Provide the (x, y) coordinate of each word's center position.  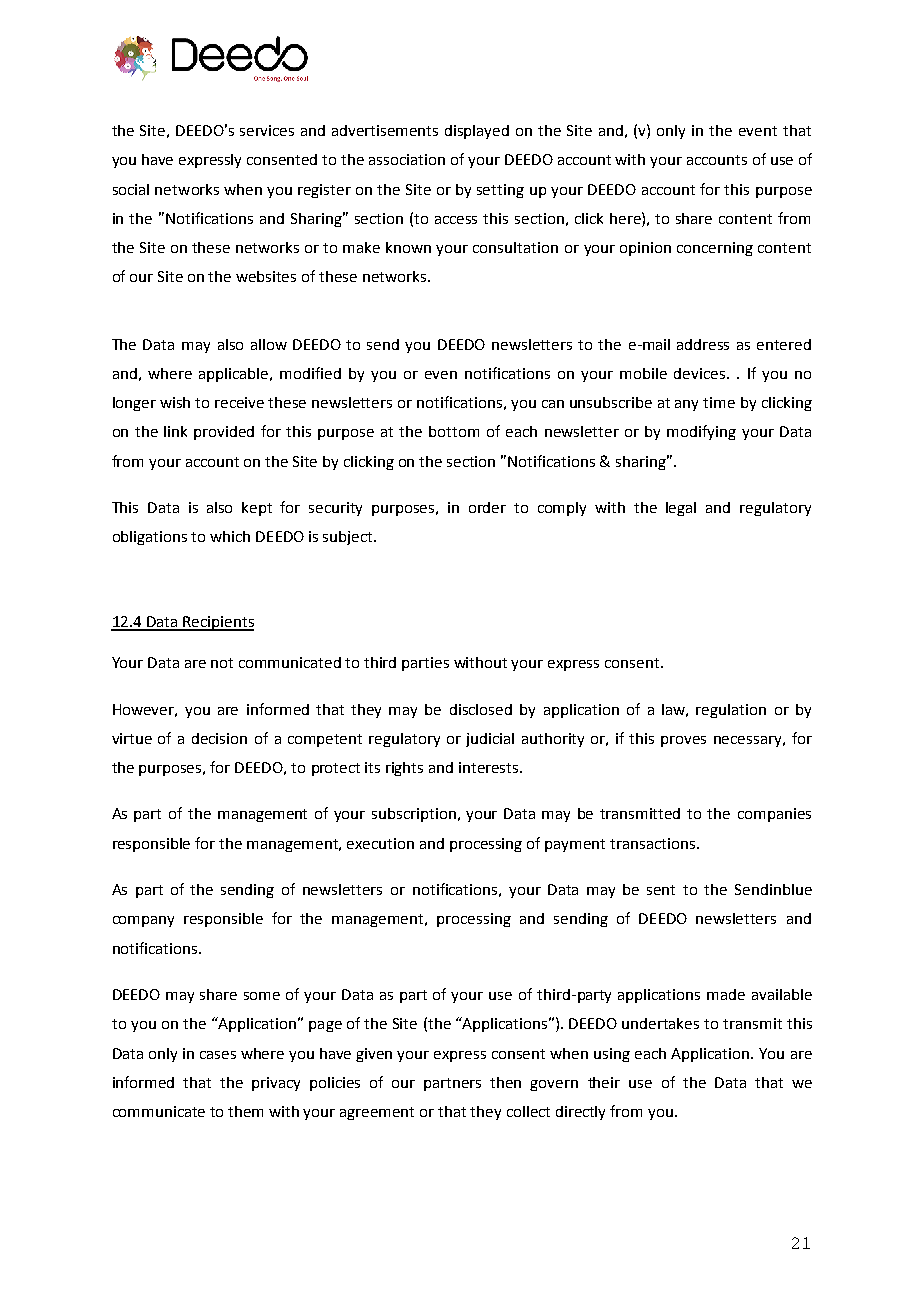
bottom (454, 431)
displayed (477, 132)
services (267, 130)
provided (224, 433)
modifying (701, 432)
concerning (715, 249)
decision (219, 738)
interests (490, 767)
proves (683, 741)
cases (218, 1055)
